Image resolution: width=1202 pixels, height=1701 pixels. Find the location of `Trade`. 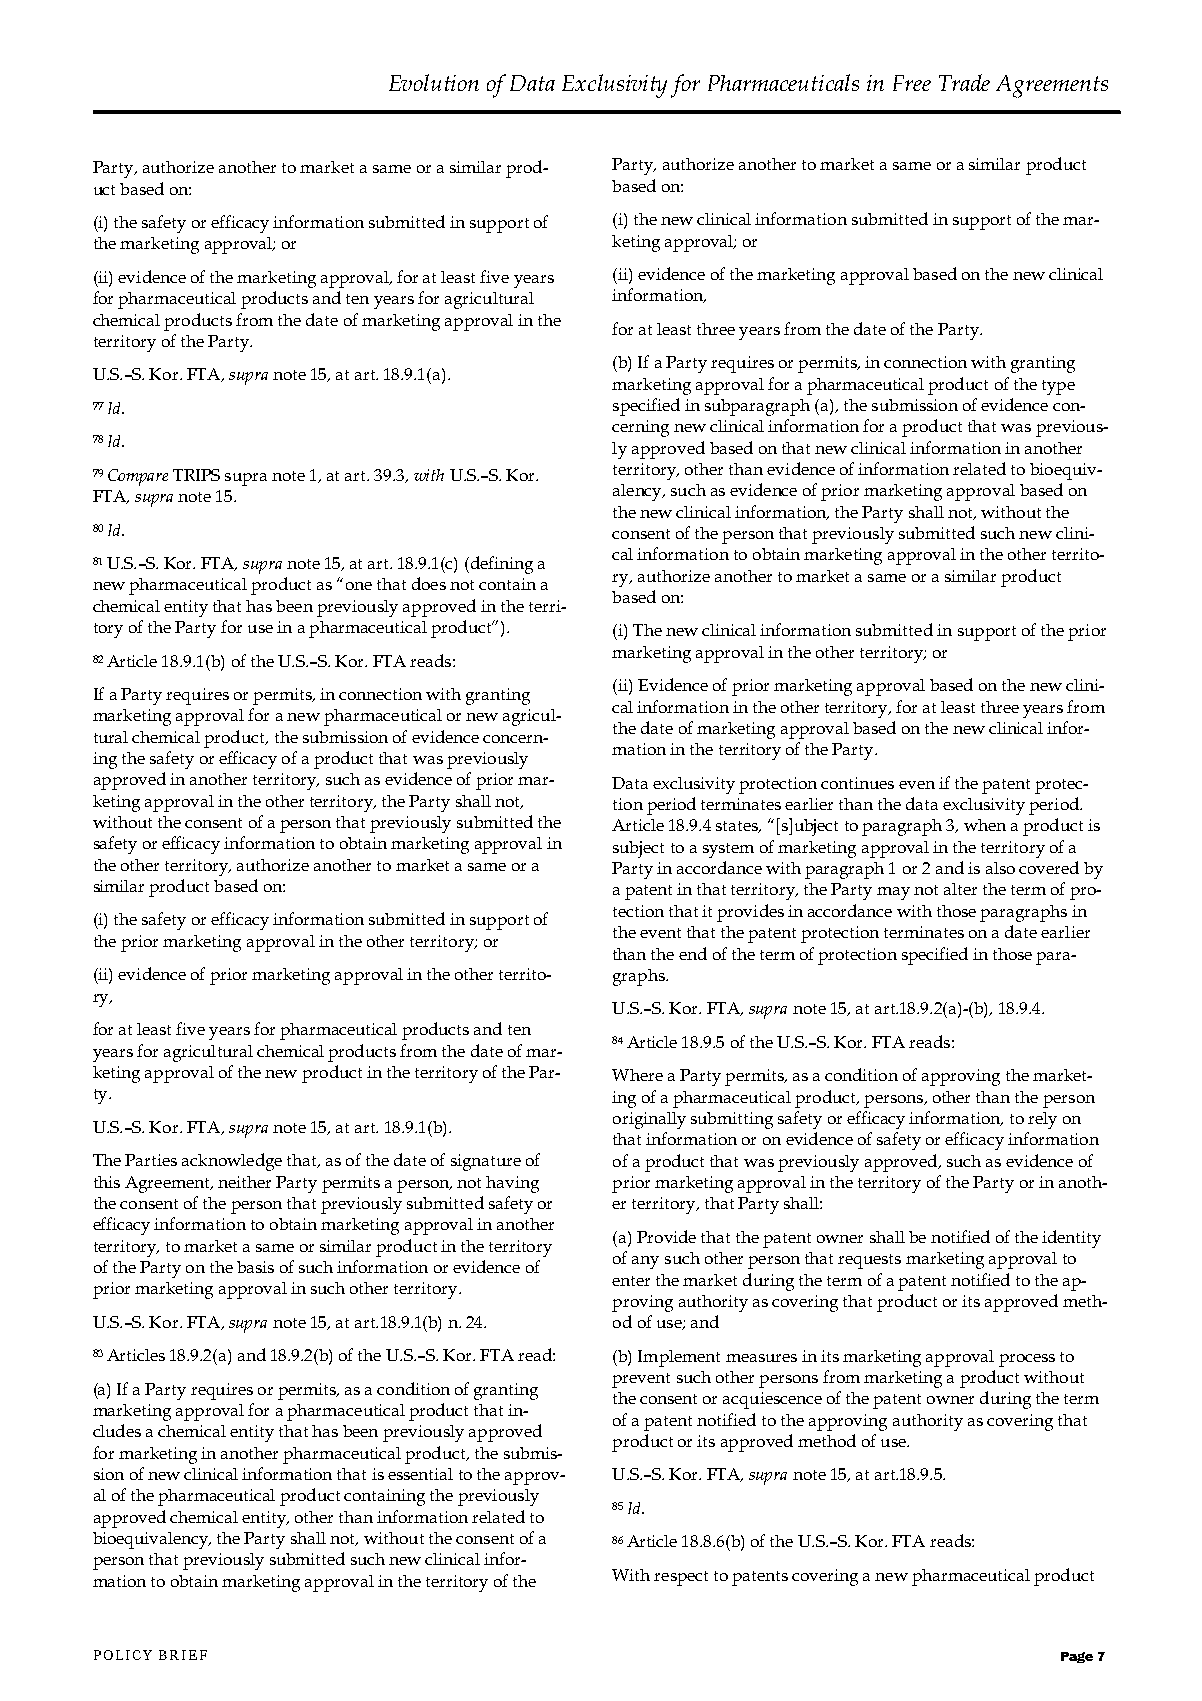

Trade is located at coordinates (964, 82).
